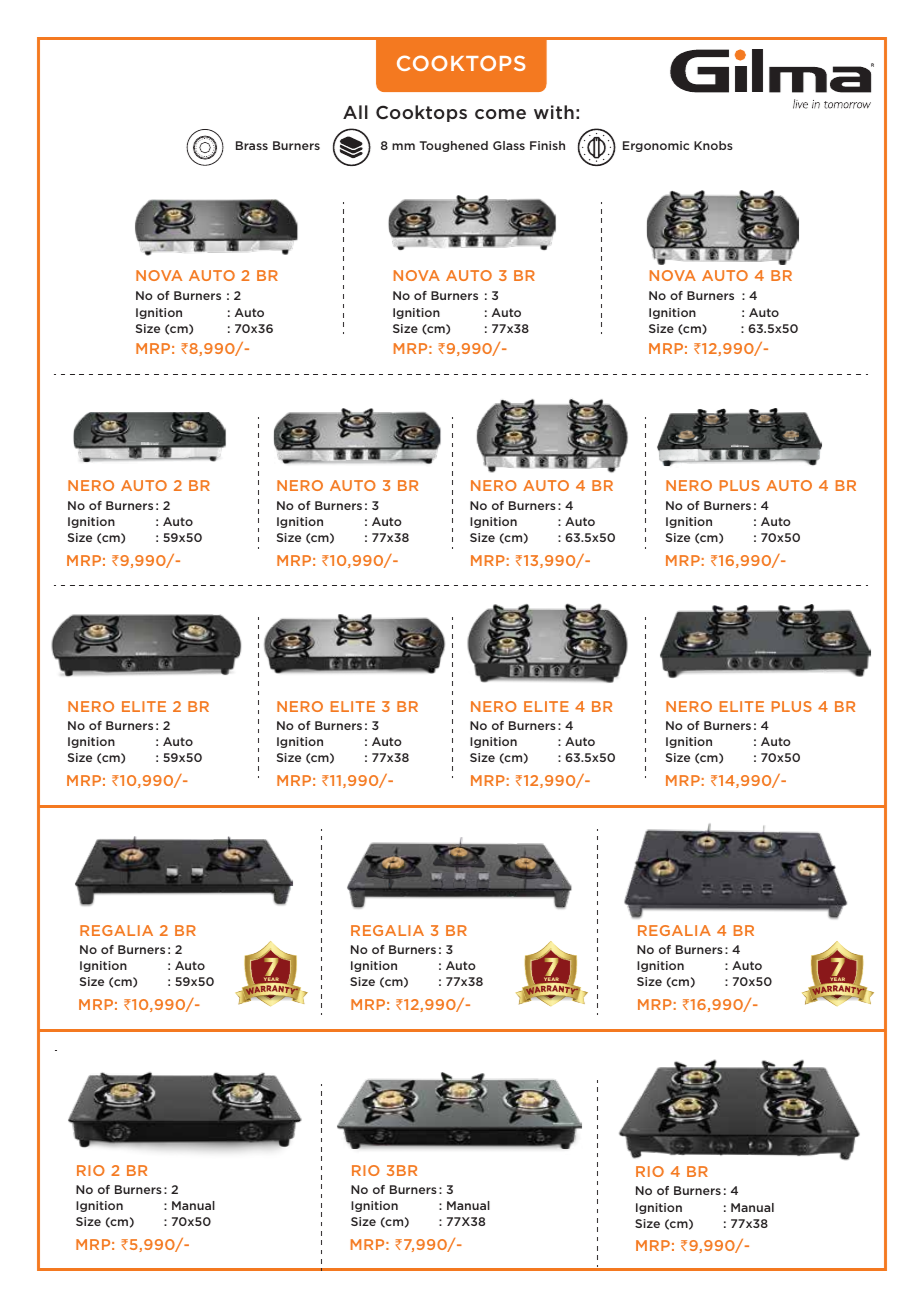  Describe the element at coordinates (656, 146) in the page. I see `Ergonomic` at that location.
